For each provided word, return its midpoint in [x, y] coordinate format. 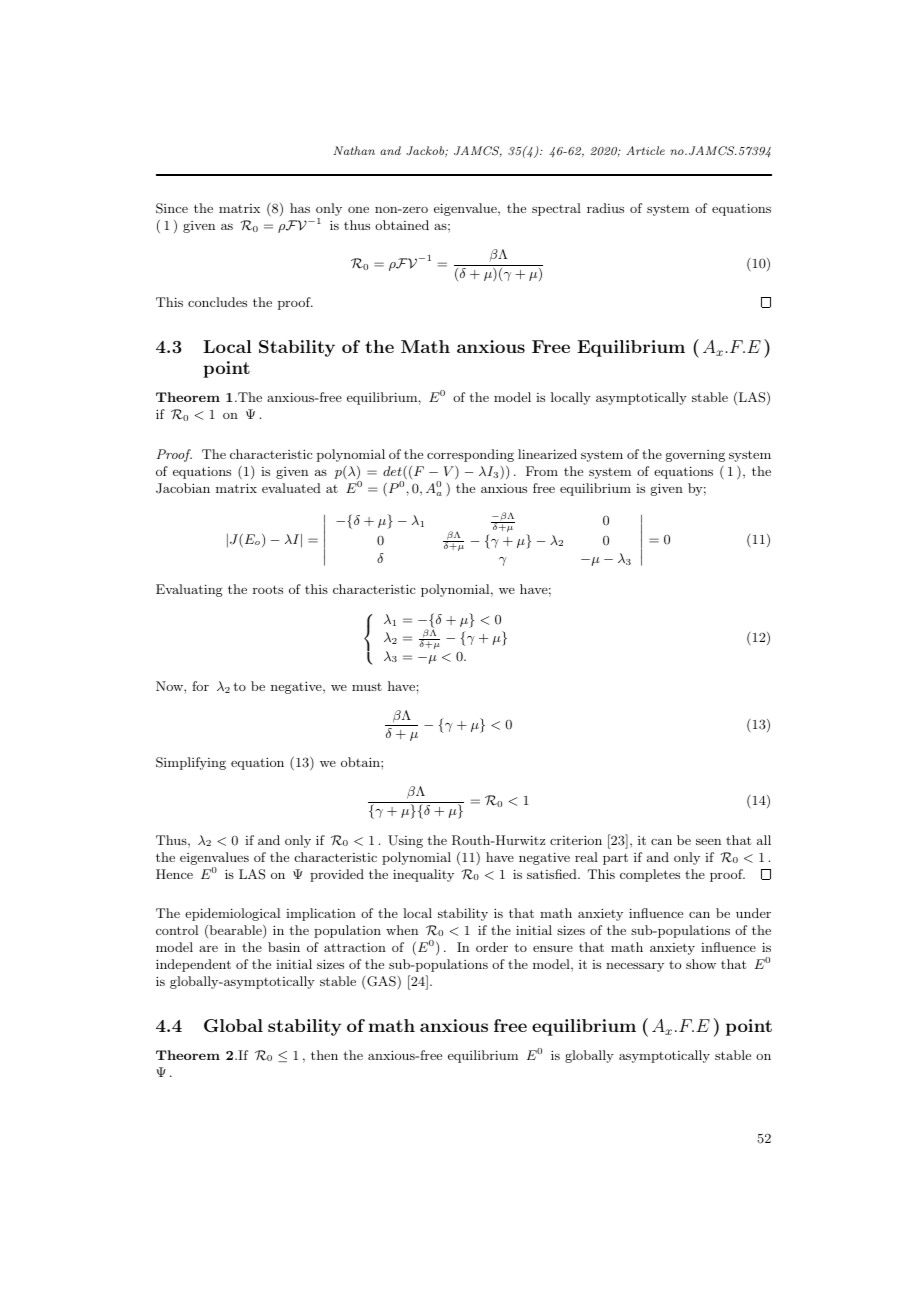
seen [708, 841]
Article [645, 150]
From [542, 471]
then [324, 1055]
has [300, 208]
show [701, 964]
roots [268, 589]
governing [695, 456]
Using [405, 841]
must [367, 687]
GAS [380, 981]
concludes [217, 302]
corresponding [470, 455]
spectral [556, 209]
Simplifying [191, 763]
